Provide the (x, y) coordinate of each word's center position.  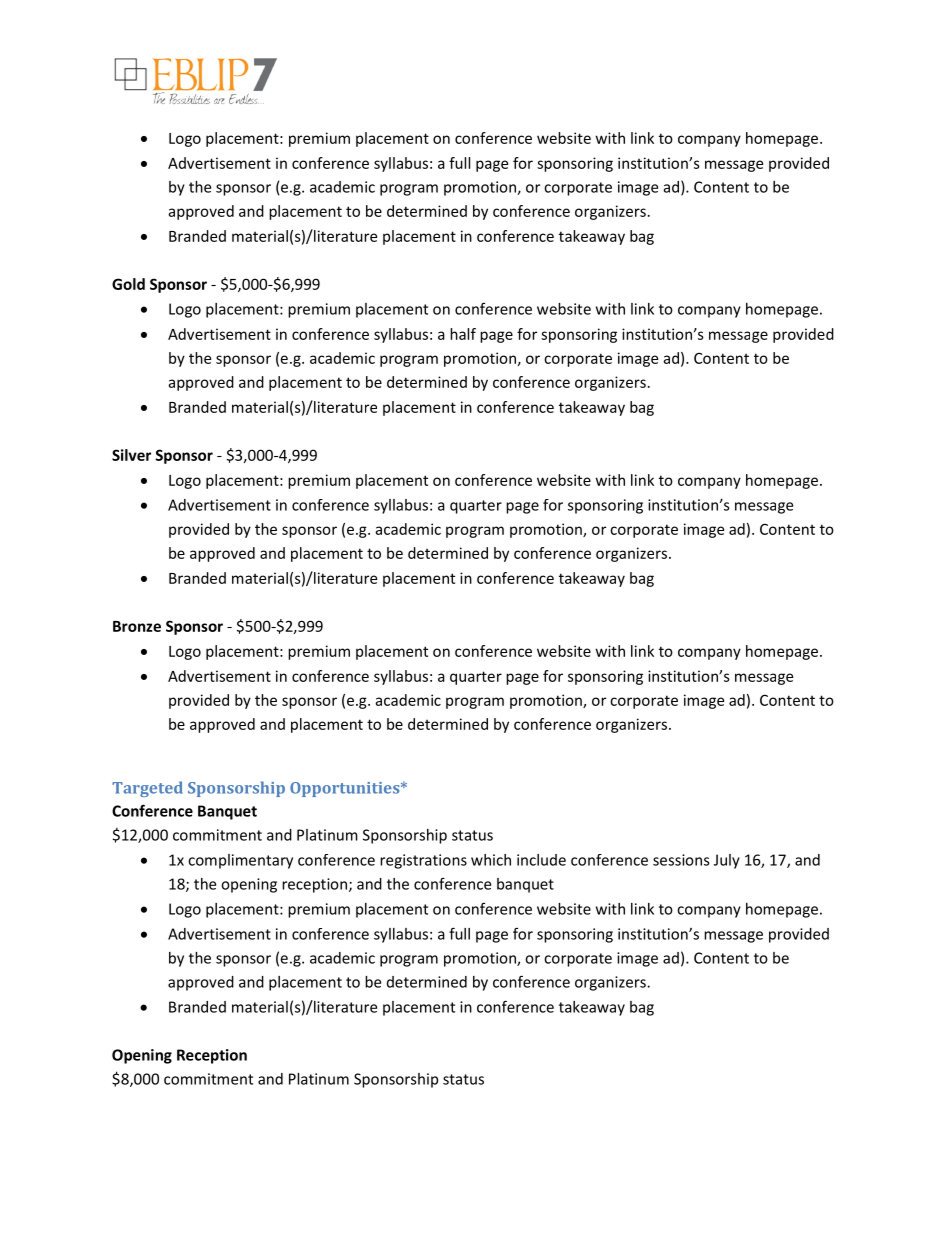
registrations (423, 861)
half (463, 334)
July (727, 861)
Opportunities (346, 789)
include (541, 860)
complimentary (240, 861)
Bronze (137, 626)
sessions (681, 860)
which (491, 860)
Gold (128, 284)
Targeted (147, 789)
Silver (131, 455)
